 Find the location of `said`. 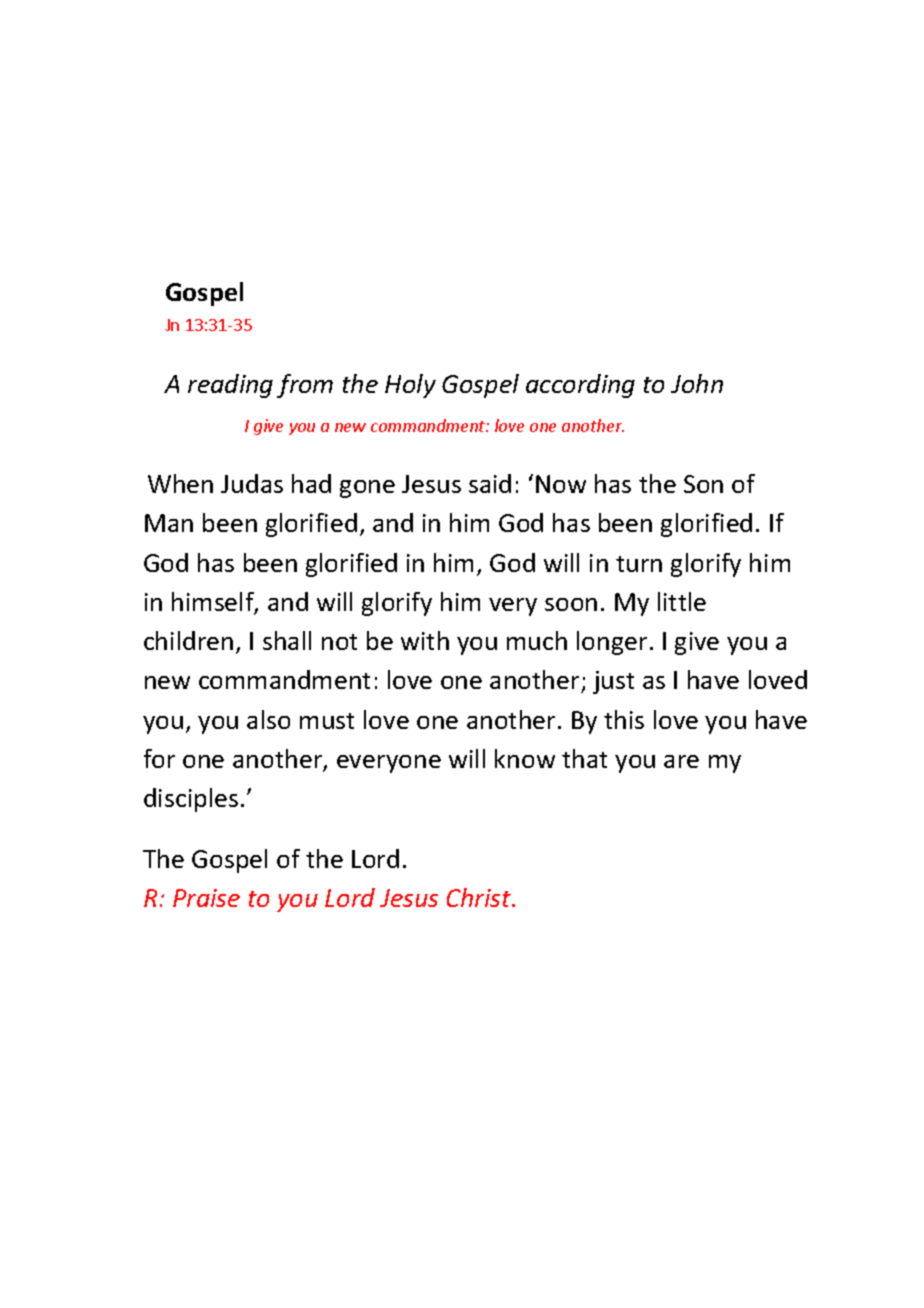

said is located at coordinates (490, 483).
